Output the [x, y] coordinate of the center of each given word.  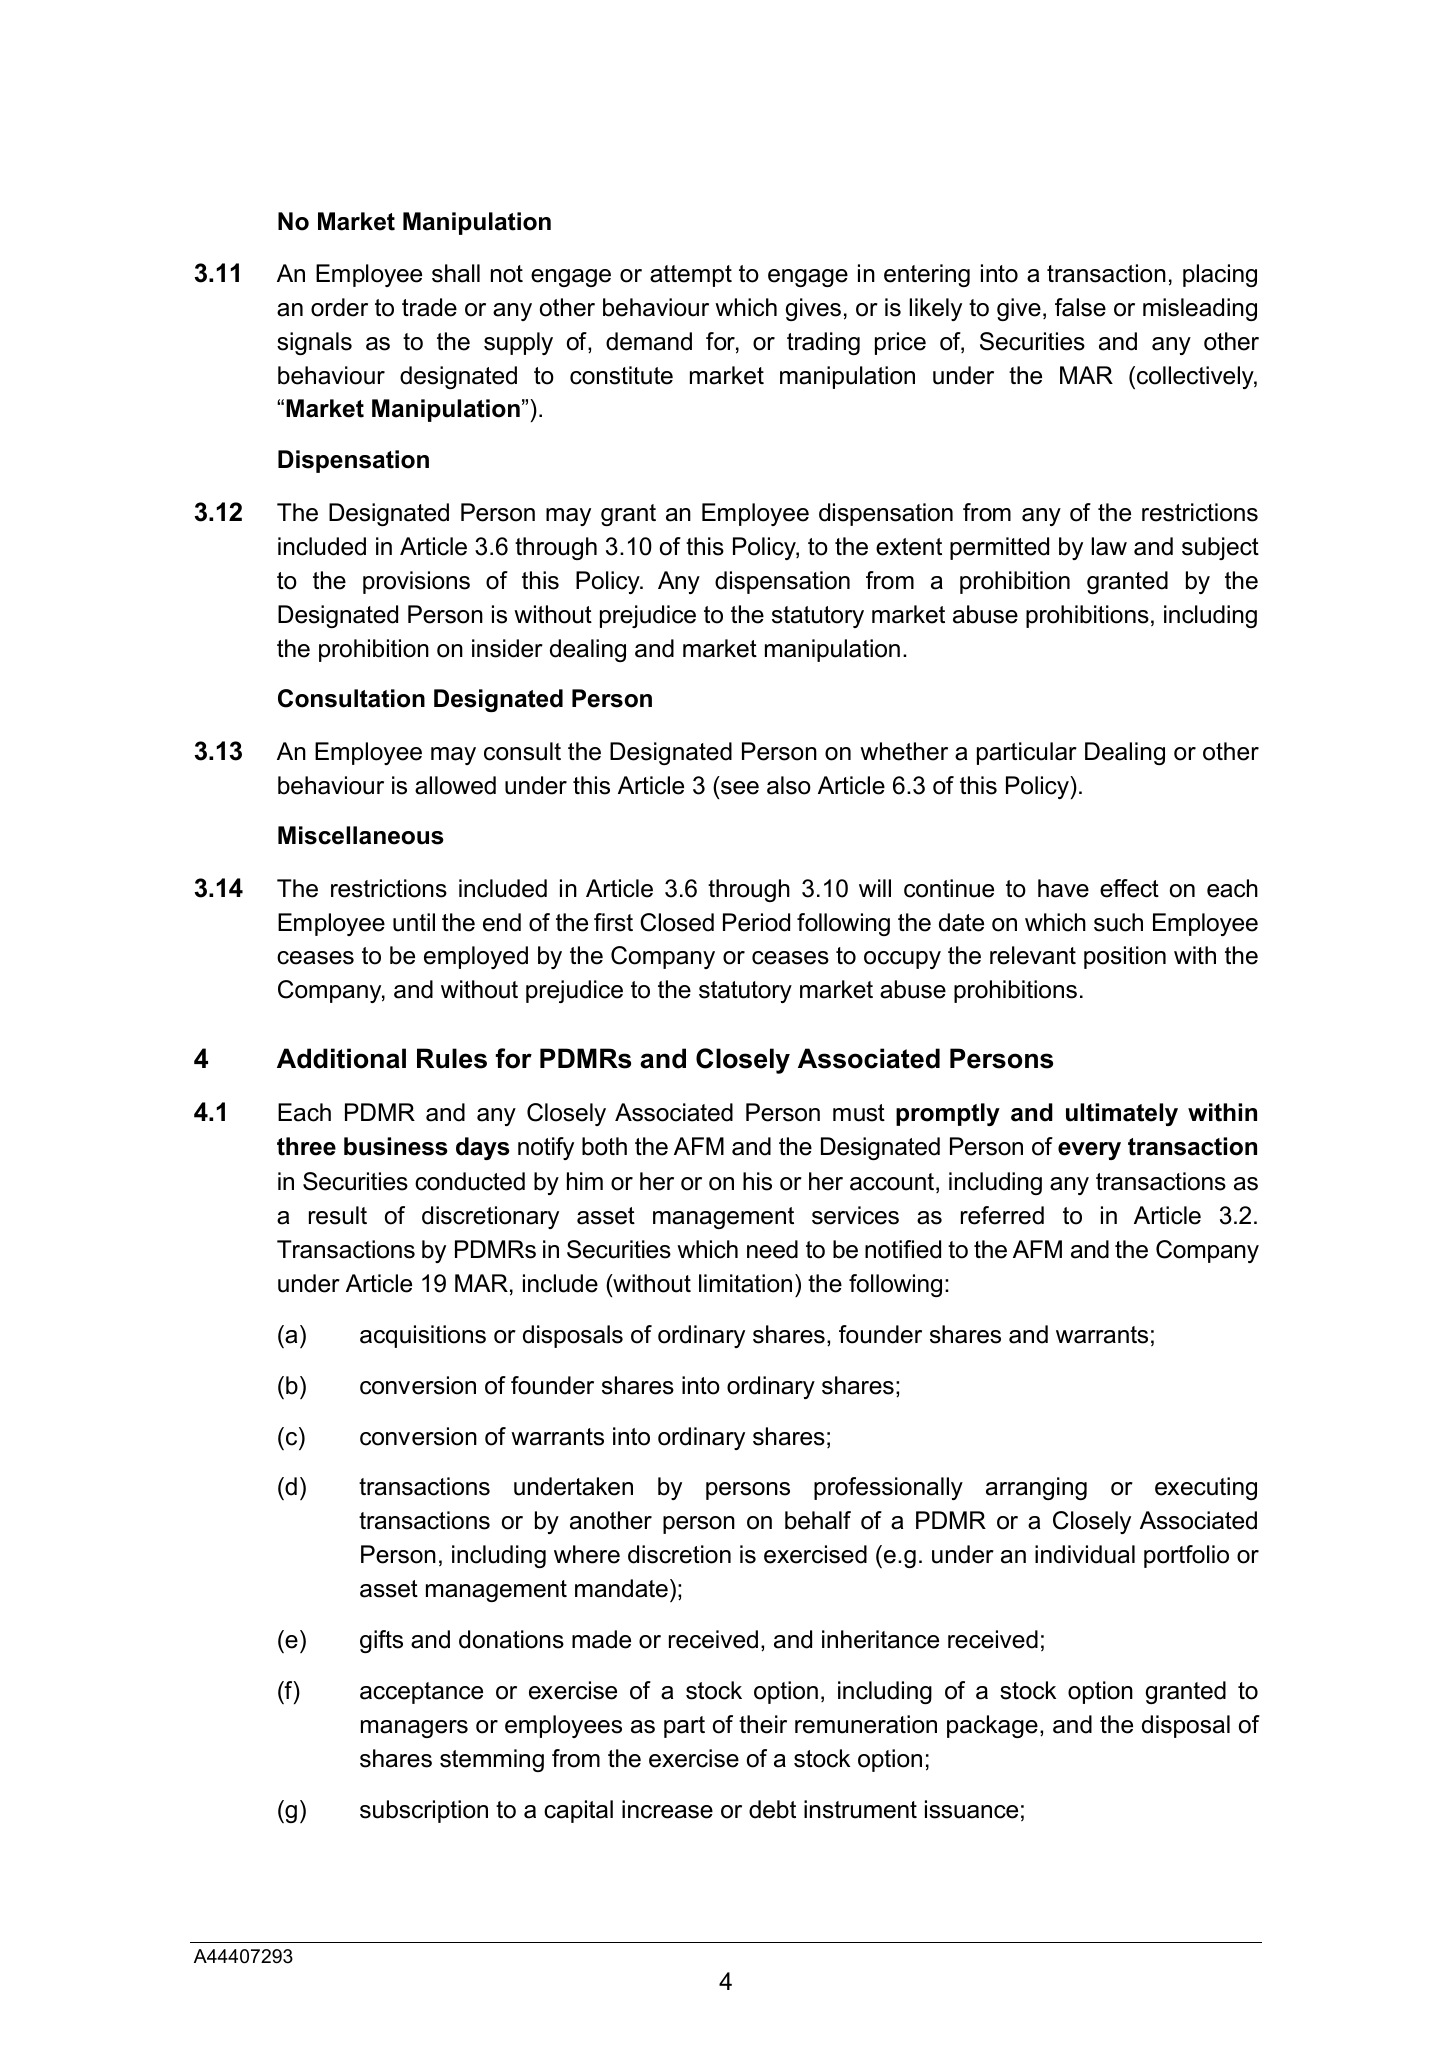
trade [429, 307]
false [1080, 307]
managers [414, 1729]
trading [823, 343]
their [763, 1724]
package [992, 1726]
